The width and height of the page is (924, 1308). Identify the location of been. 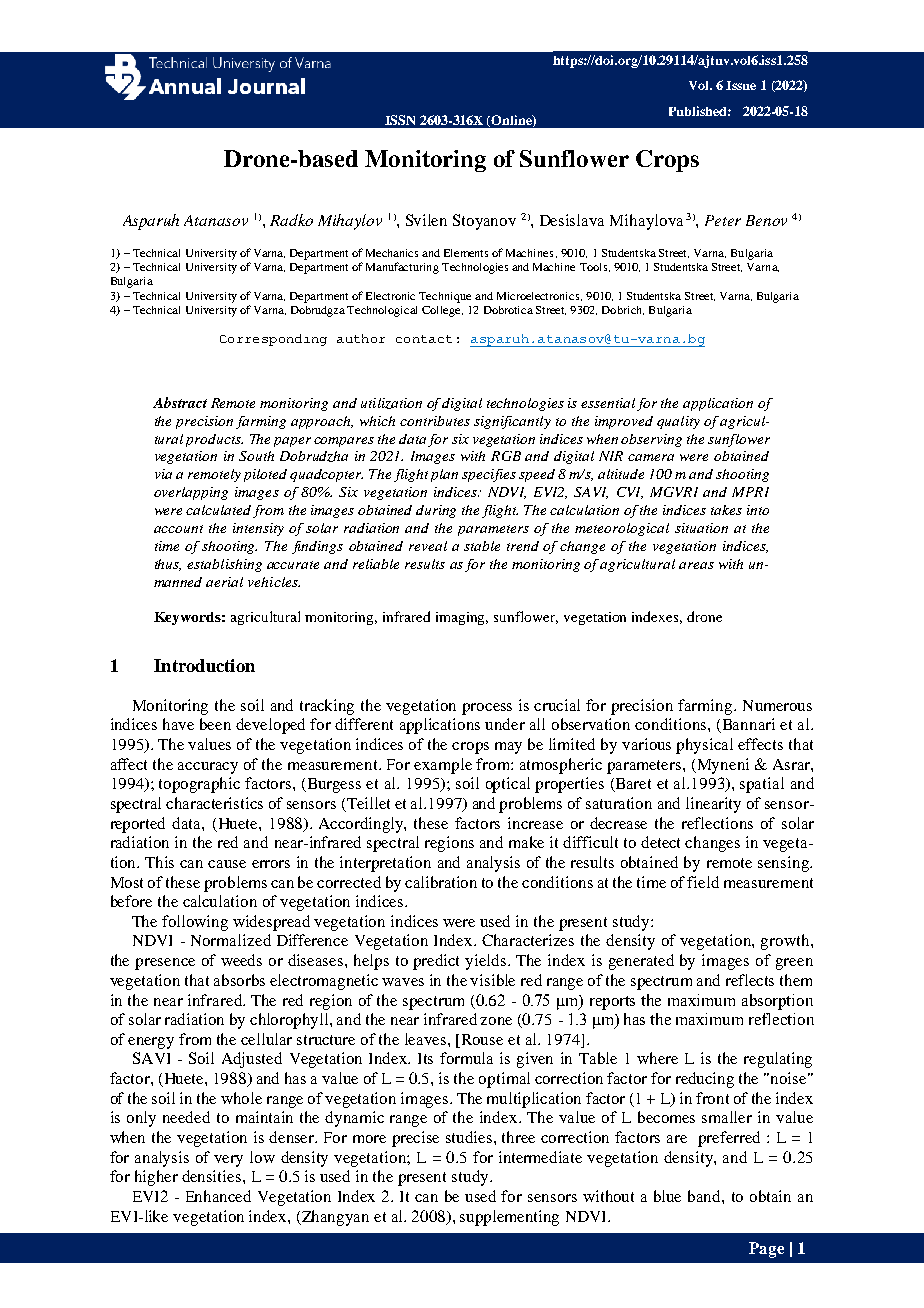
(215, 724).
